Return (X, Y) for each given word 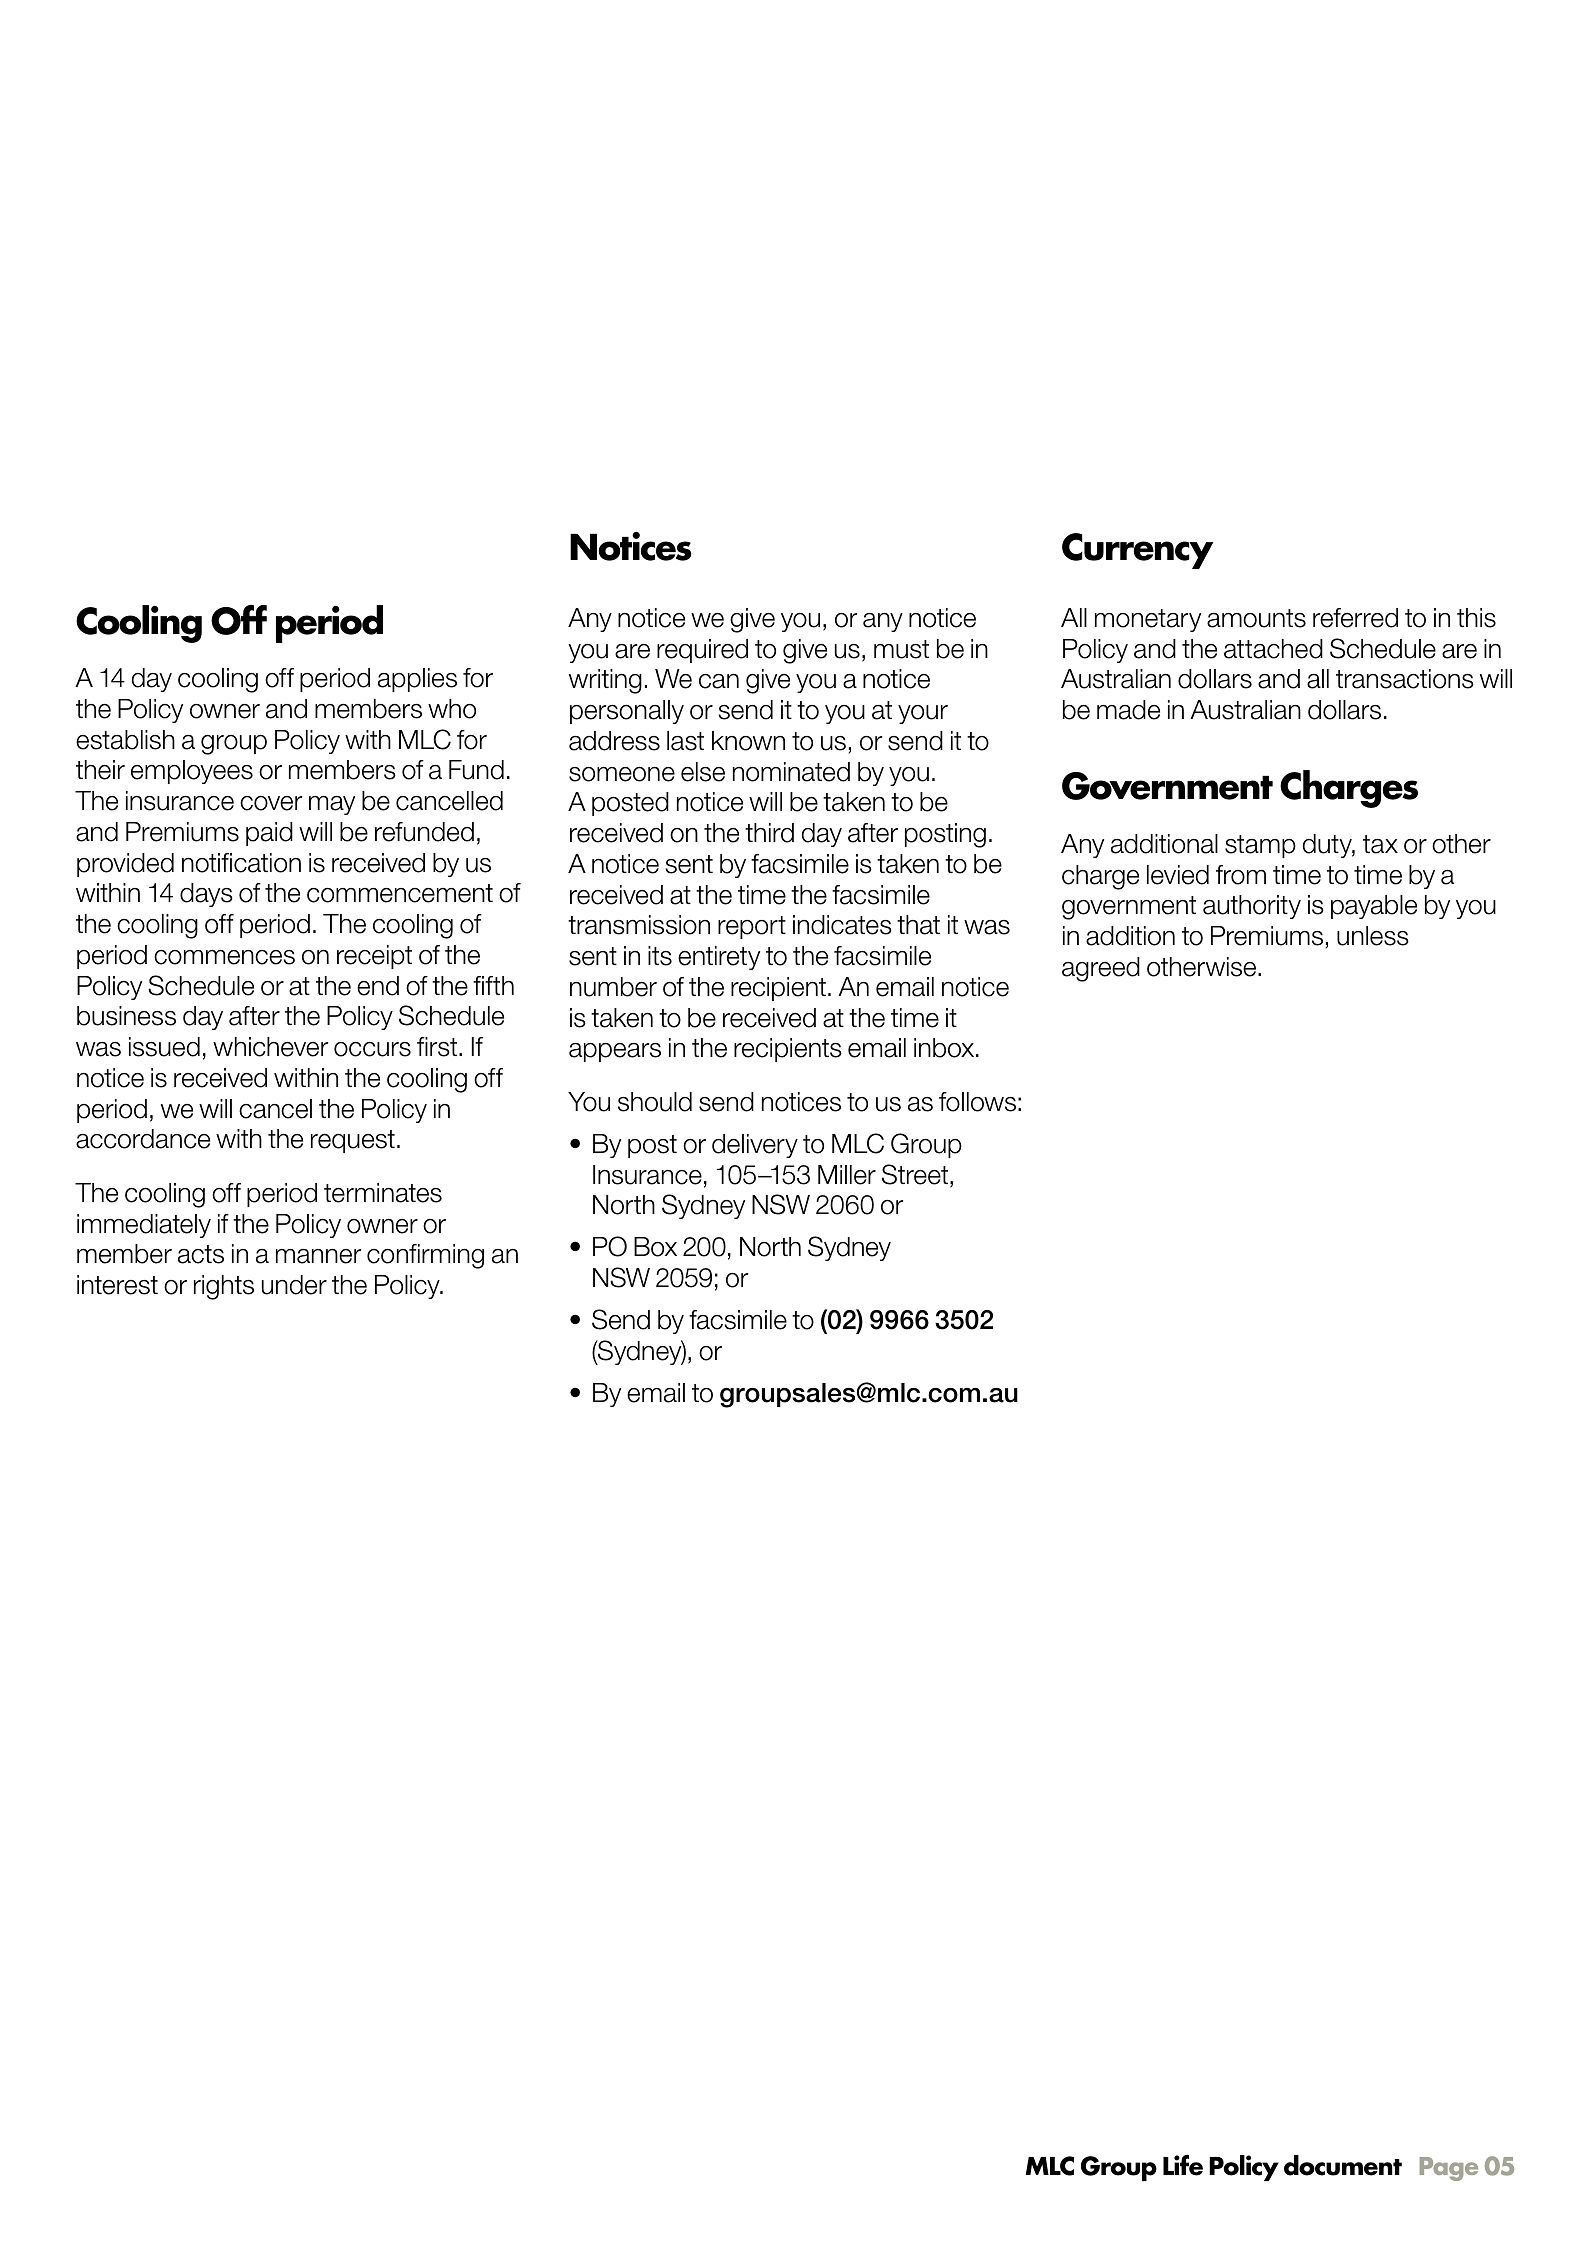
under (294, 1285)
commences (224, 957)
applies (417, 680)
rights (224, 1287)
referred (1355, 618)
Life (1183, 2165)
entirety (719, 958)
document (1343, 2165)
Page (1449, 2169)
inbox (945, 1048)
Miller (847, 1175)
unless (1373, 936)
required (702, 651)
